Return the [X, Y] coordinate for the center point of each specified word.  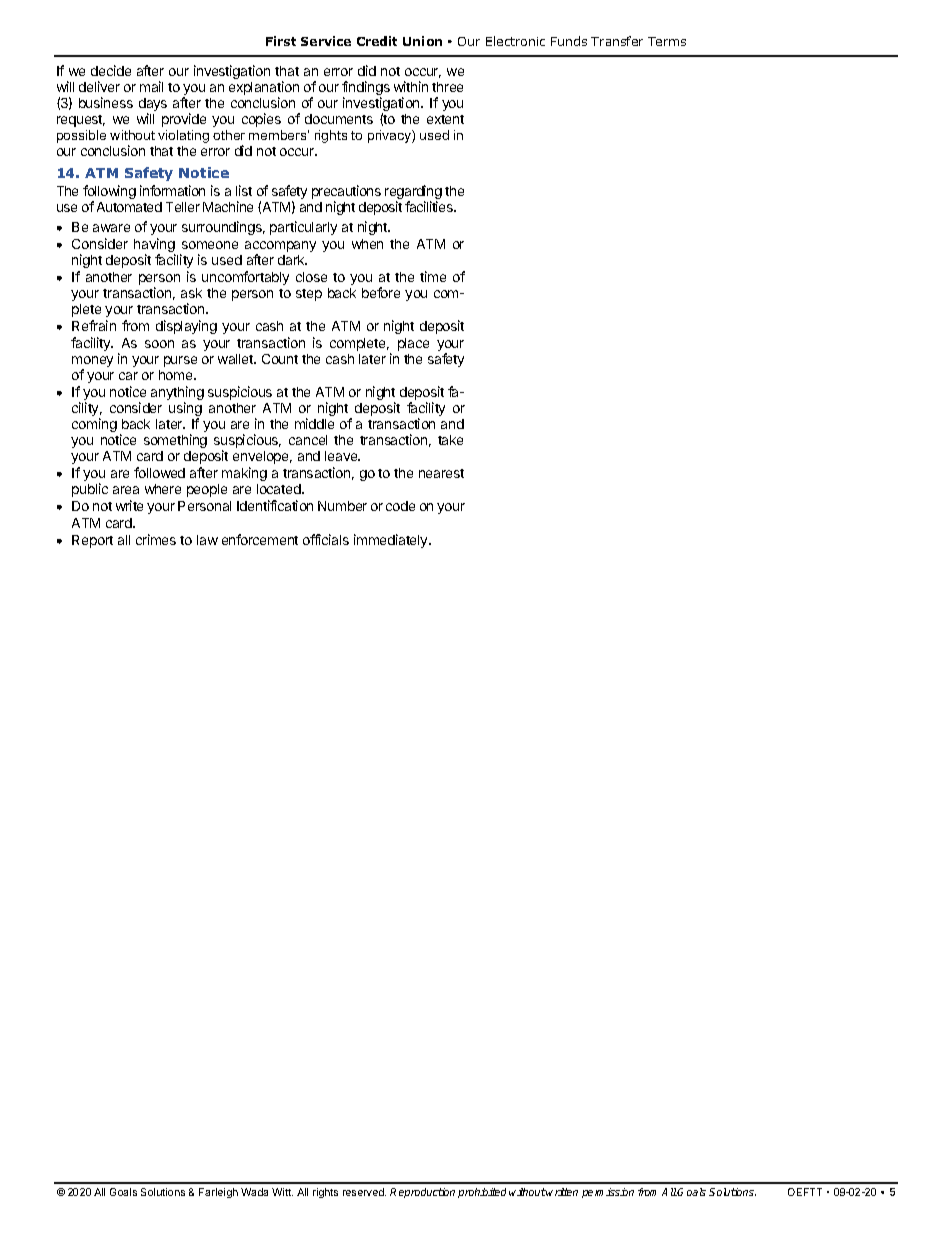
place [413, 344]
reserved [364, 1192]
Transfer [617, 41]
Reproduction [422, 1193]
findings [366, 89]
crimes [156, 539]
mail [151, 86]
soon [159, 344]
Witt [282, 1192]
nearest [441, 473]
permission [608, 1193]
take [450, 440]
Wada [254, 1192]
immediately [392, 541]
